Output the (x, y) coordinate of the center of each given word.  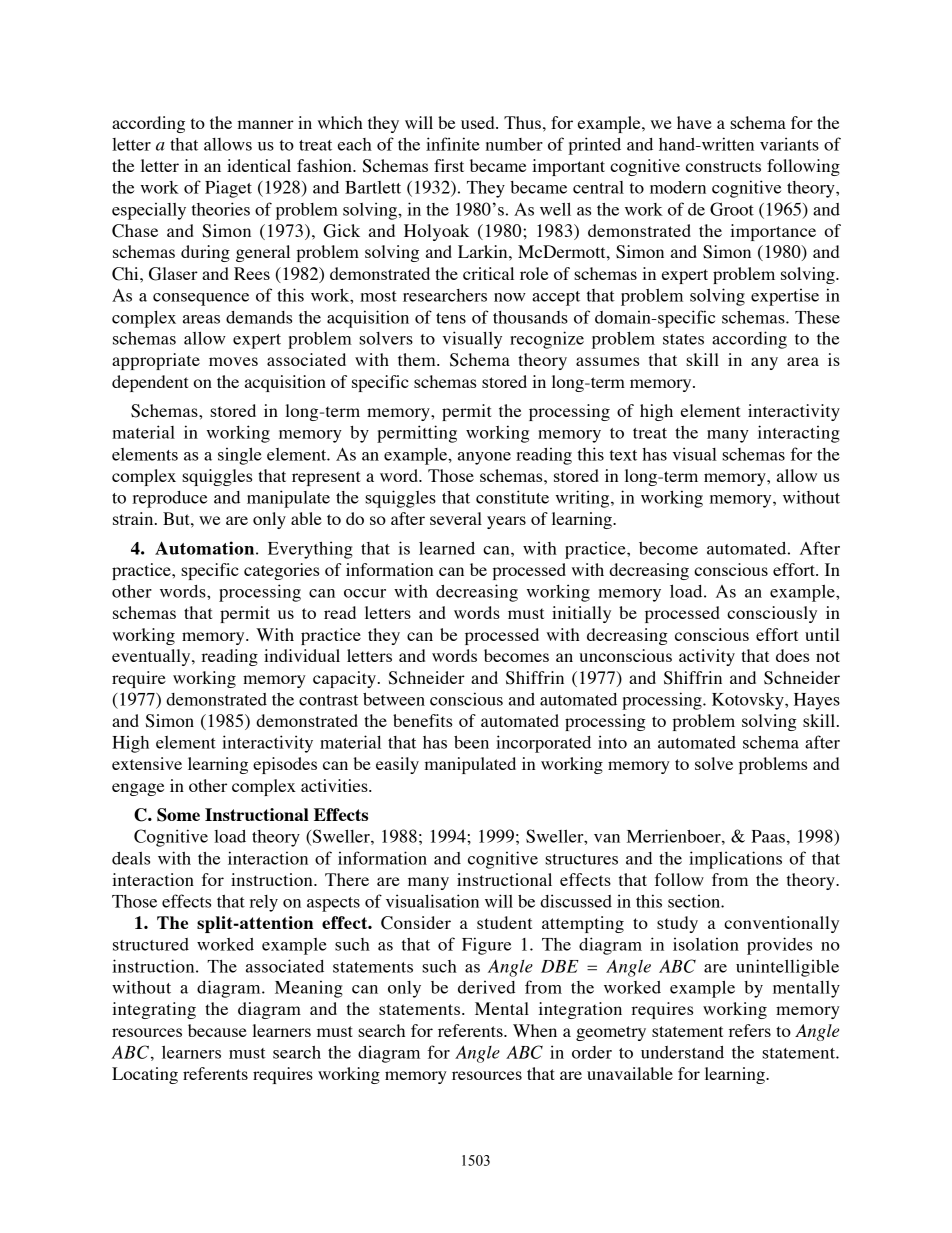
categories (281, 571)
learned (447, 548)
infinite (453, 144)
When (535, 1030)
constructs (723, 166)
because (217, 1030)
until (822, 634)
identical (259, 165)
